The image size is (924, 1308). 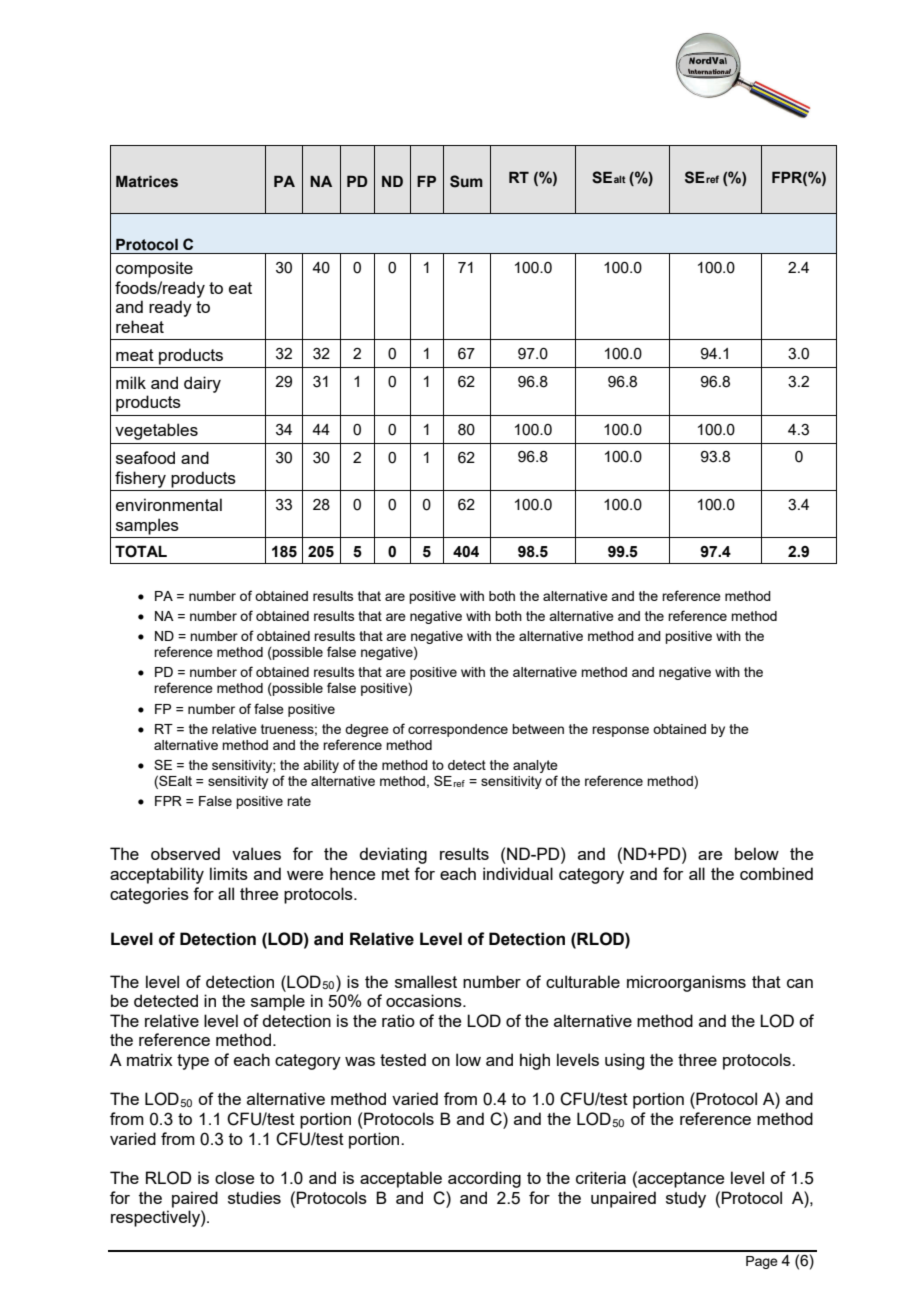 What do you see at coordinates (141, 551) in the screenshot?
I see `TOTAL` at bounding box center [141, 551].
